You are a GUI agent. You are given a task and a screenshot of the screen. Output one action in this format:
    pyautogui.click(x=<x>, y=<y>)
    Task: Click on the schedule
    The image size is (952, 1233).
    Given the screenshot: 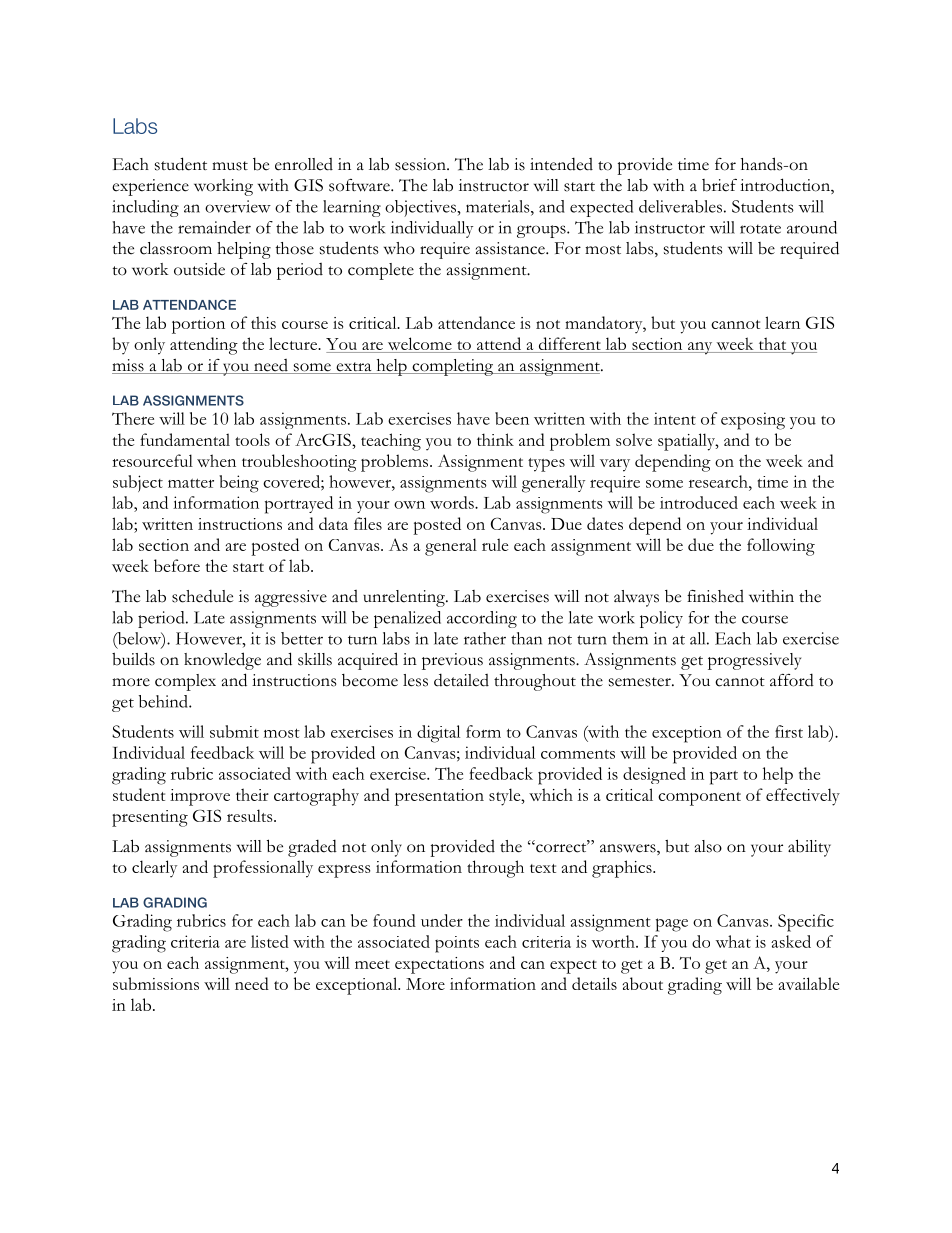 What is the action you would take?
    pyautogui.click(x=202, y=596)
